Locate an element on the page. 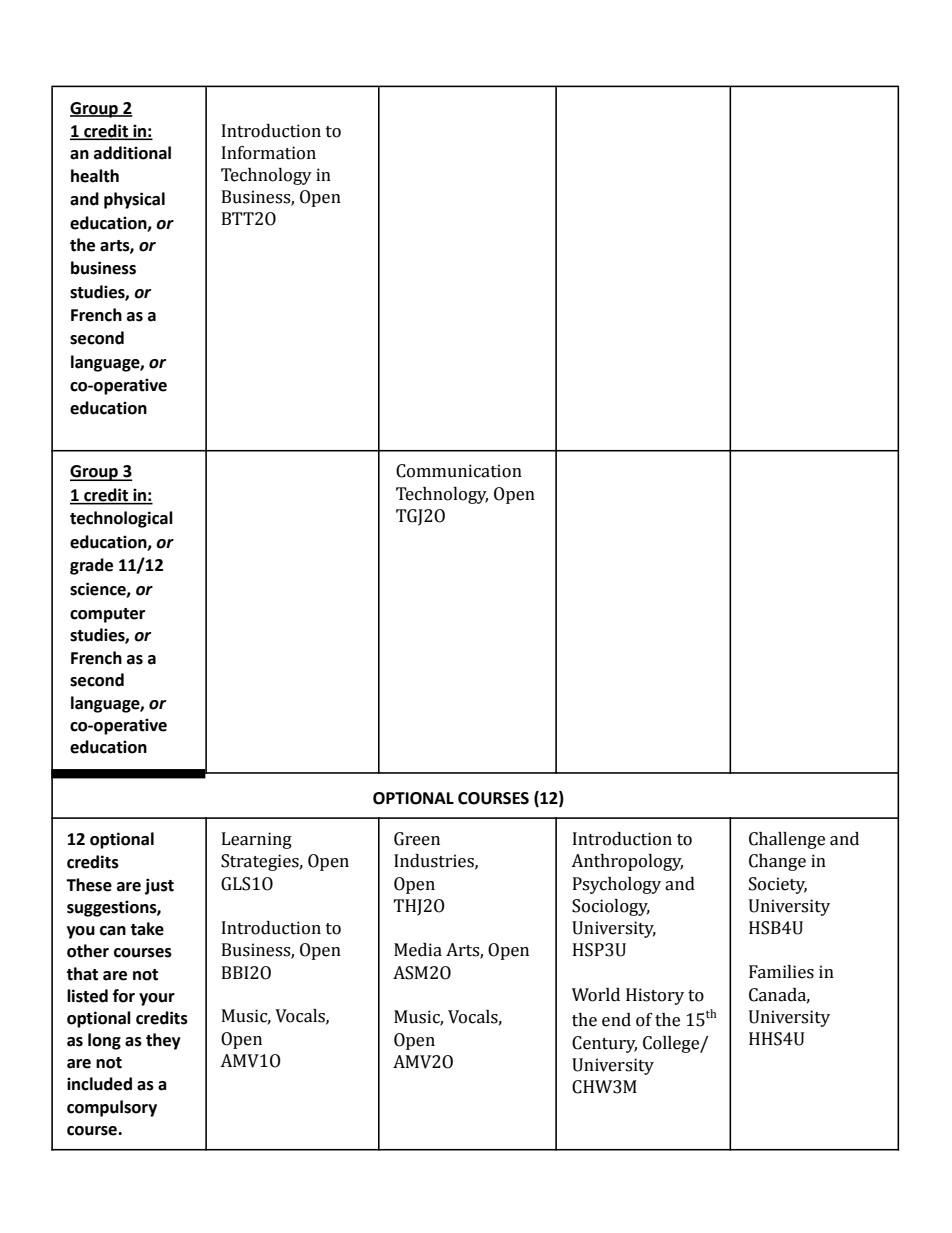 This page has width=952, height=1233. technological is located at coordinates (121, 519).
